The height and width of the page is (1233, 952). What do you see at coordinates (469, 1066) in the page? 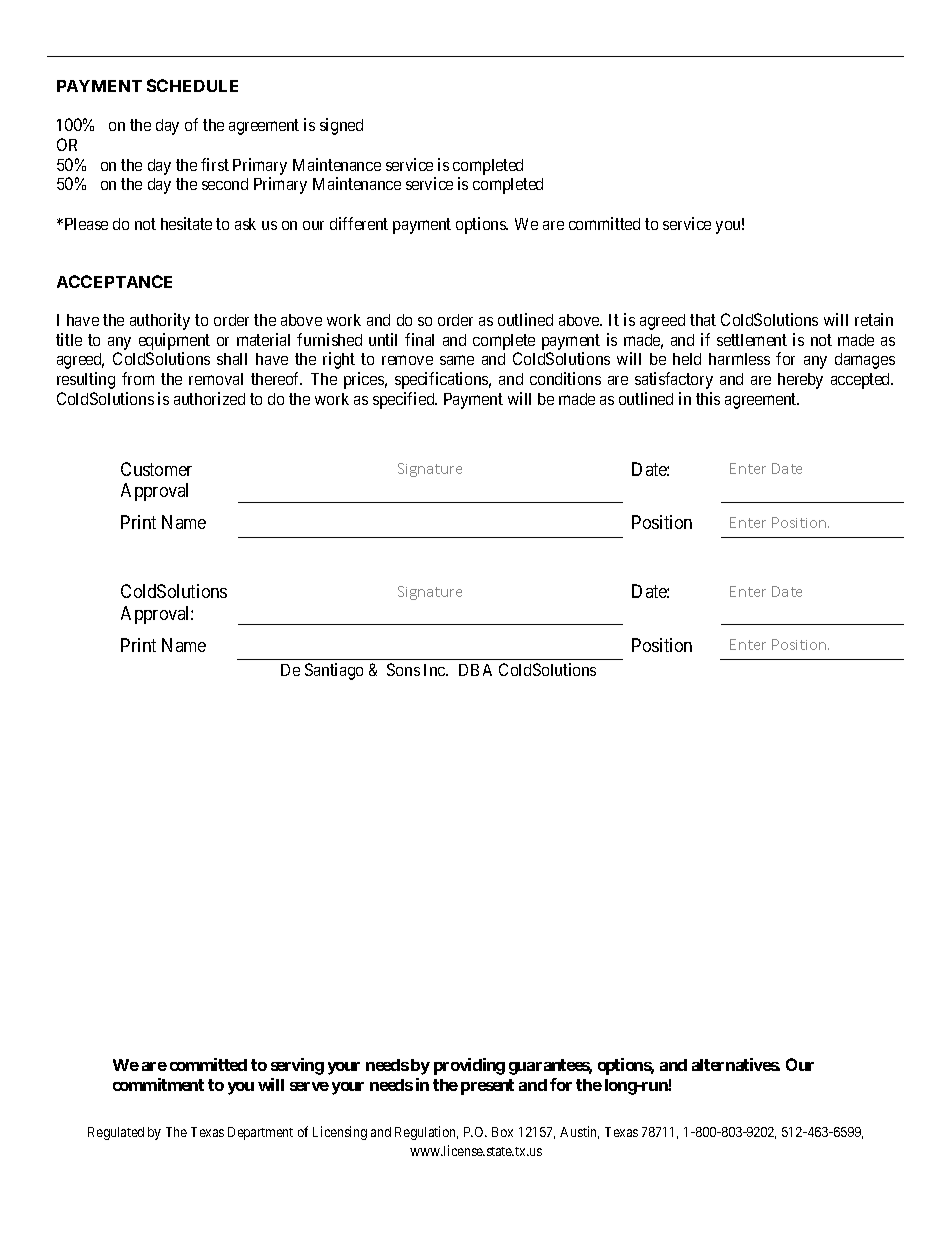
I see `providing` at bounding box center [469, 1066].
